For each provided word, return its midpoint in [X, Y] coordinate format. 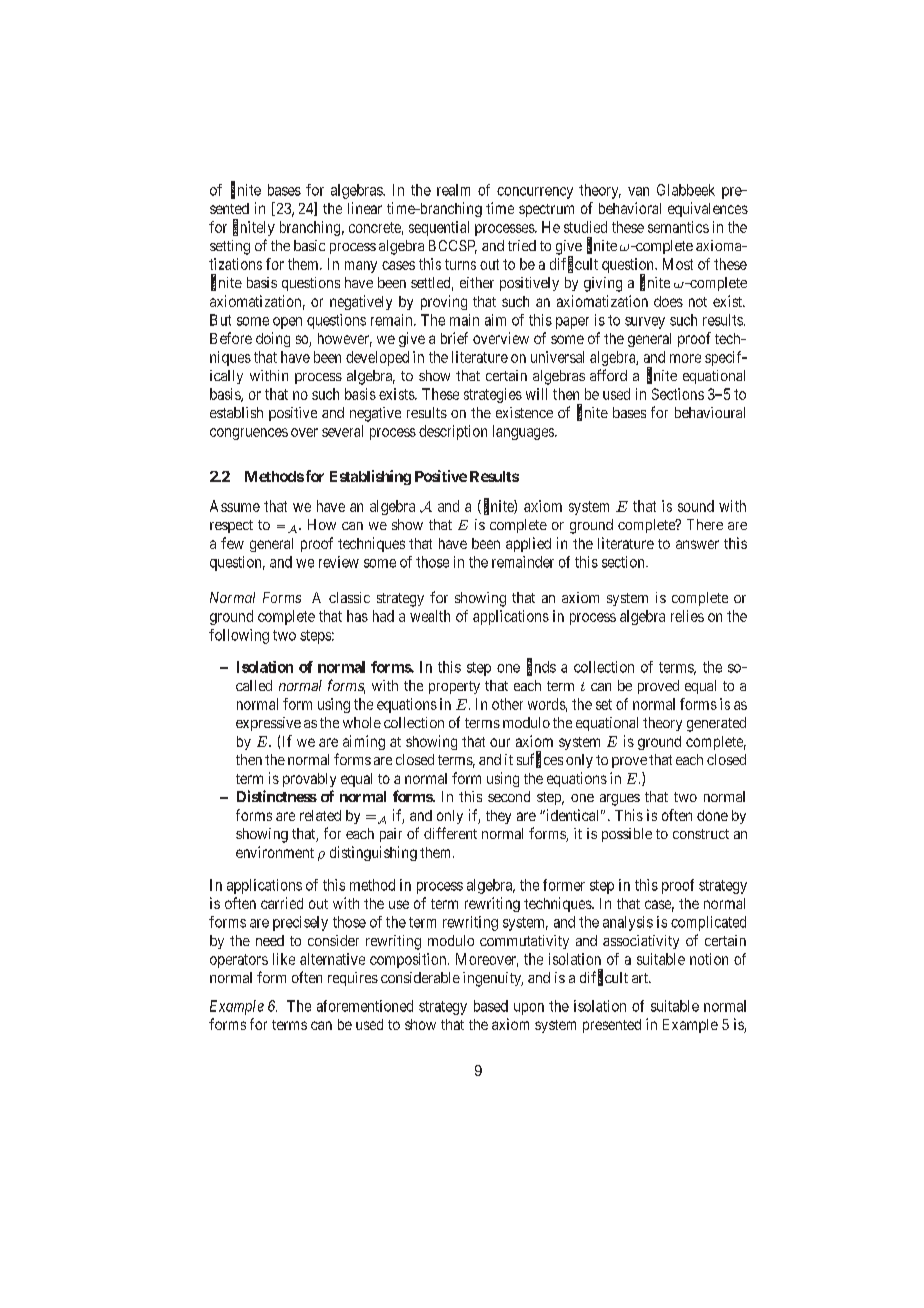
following [239, 636]
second [509, 796]
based [491, 1006]
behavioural [710, 412]
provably [309, 780]
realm [453, 190]
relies [687, 616]
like [284, 959]
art [641, 978]
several [342, 431]
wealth [430, 616]
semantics [678, 227]
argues [620, 800]
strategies [493, 395]
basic [309, 245]
